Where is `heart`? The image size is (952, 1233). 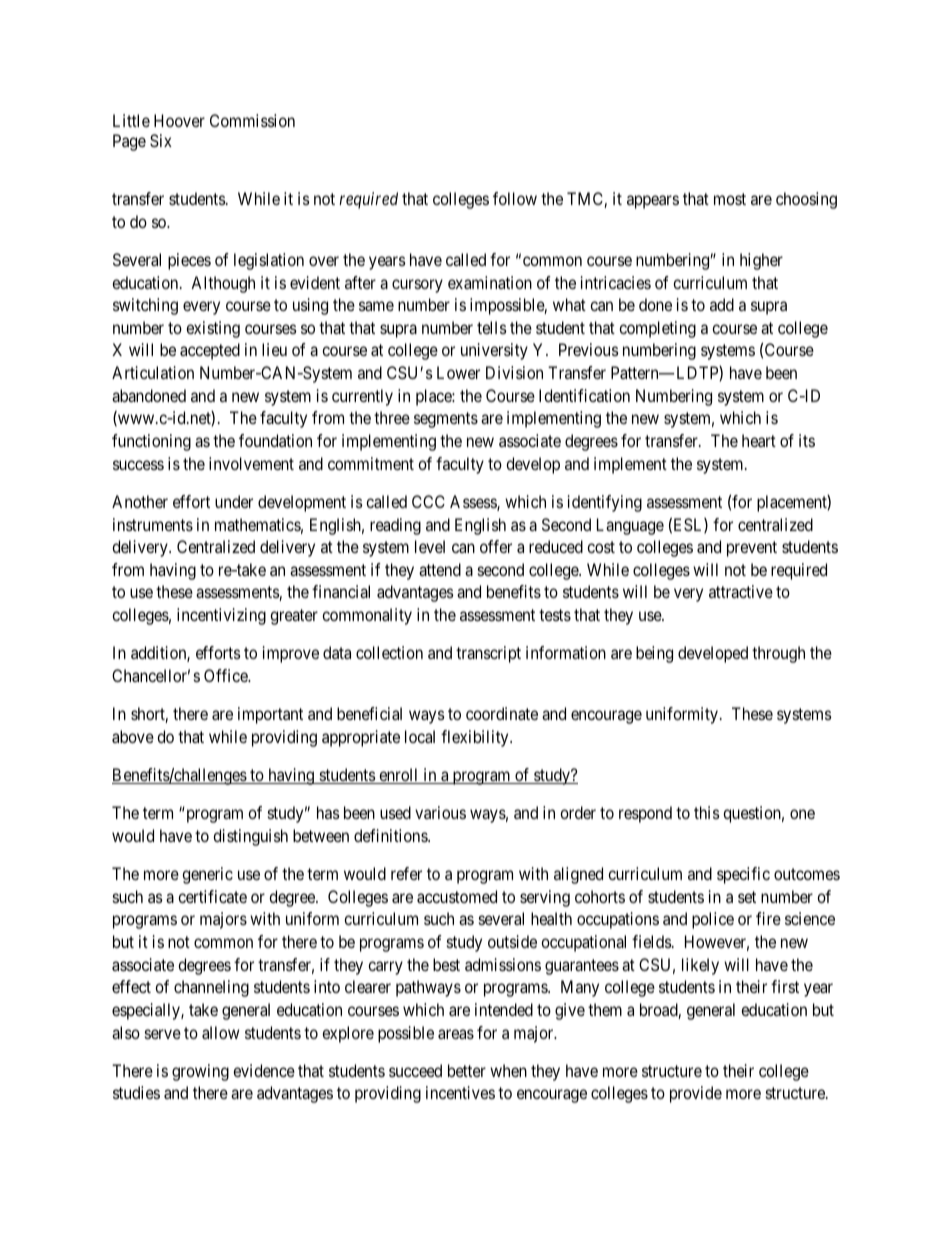 heart is located at coordinates (759, 440).
